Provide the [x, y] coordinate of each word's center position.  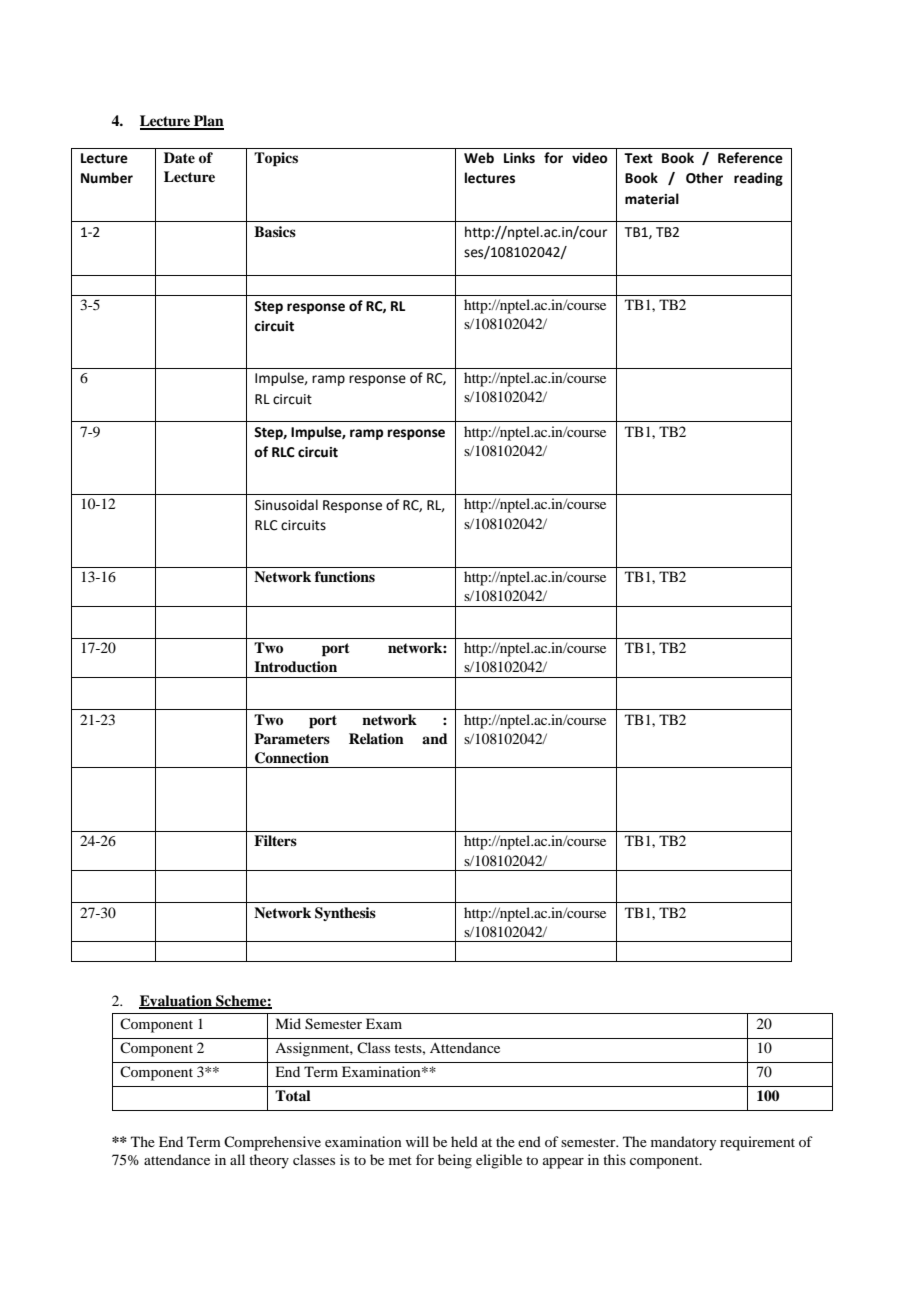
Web [479, 158]
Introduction [295, 666]
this [614, 1159]
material [652, 199]
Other [704, 178]
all [237, 1159]
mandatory [683, 1143]
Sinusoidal [286, 505]
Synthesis [345, 914]
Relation [376, 738]
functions [345, 576]
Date [179, 157]
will [417, 1141]
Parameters [292, 738]
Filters [275, 840]
